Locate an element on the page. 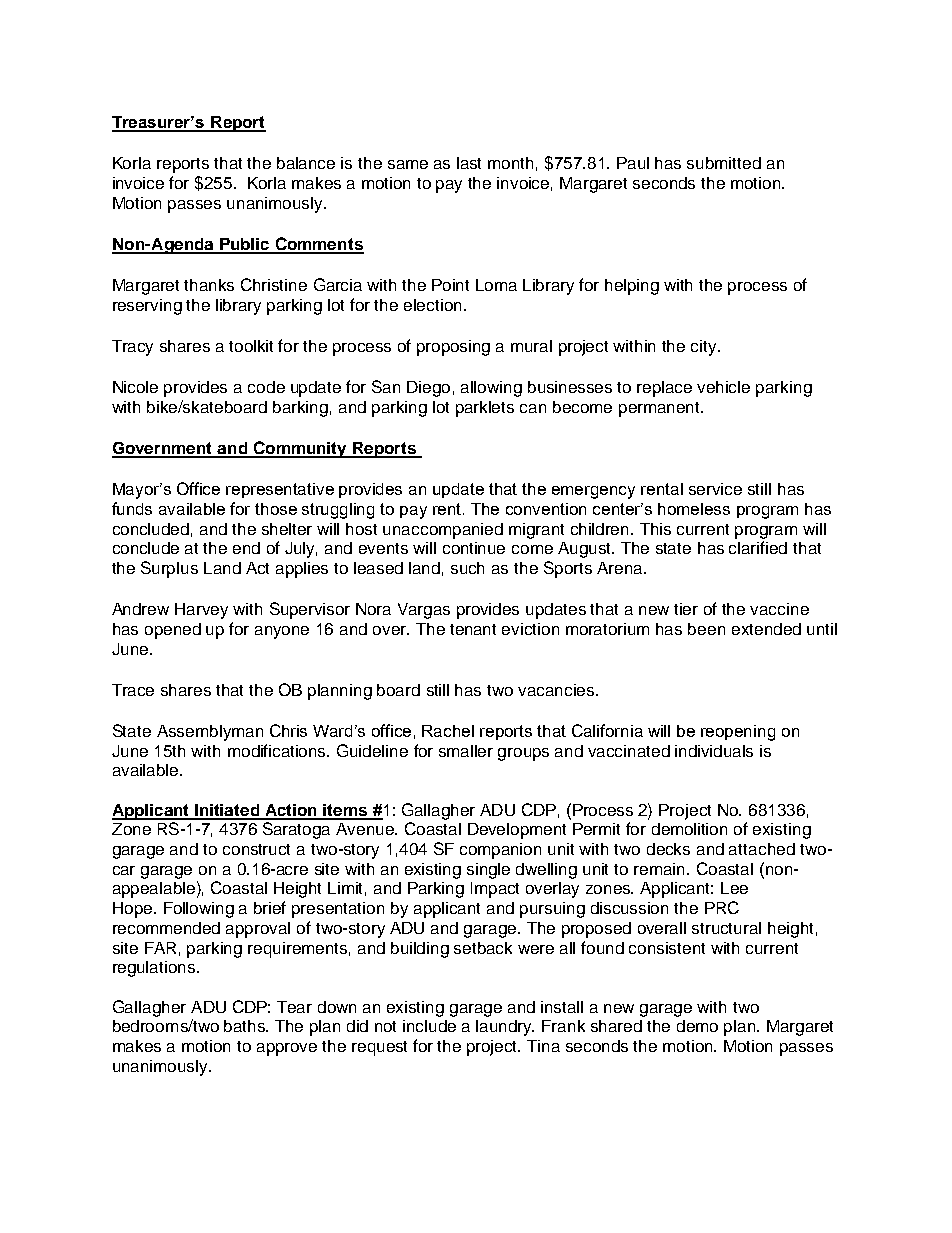  Harvey is located at coordinates (201, 611).
